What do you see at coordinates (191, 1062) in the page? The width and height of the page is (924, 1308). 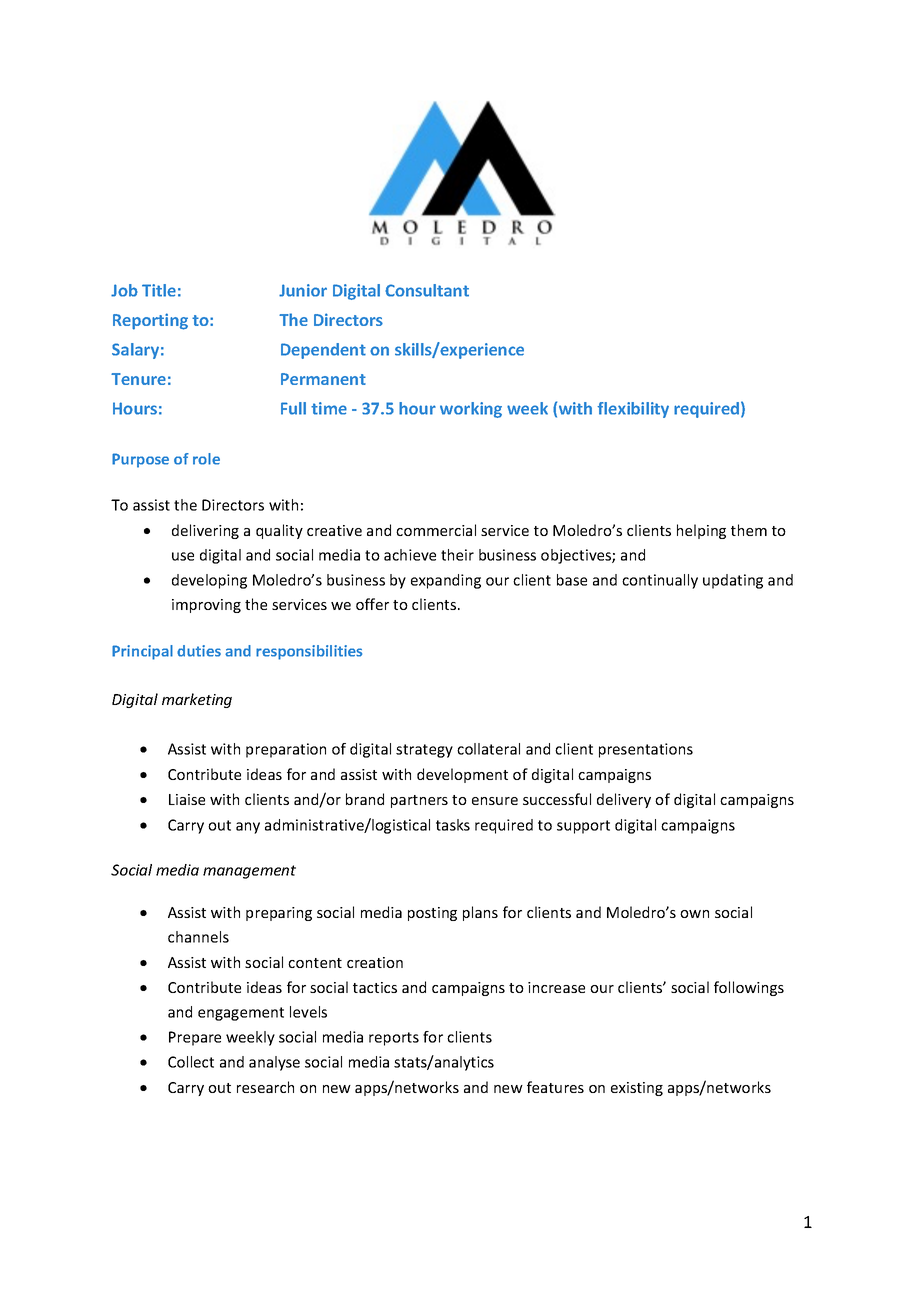 I see `Collect` at bounding box center [191, 1062].
